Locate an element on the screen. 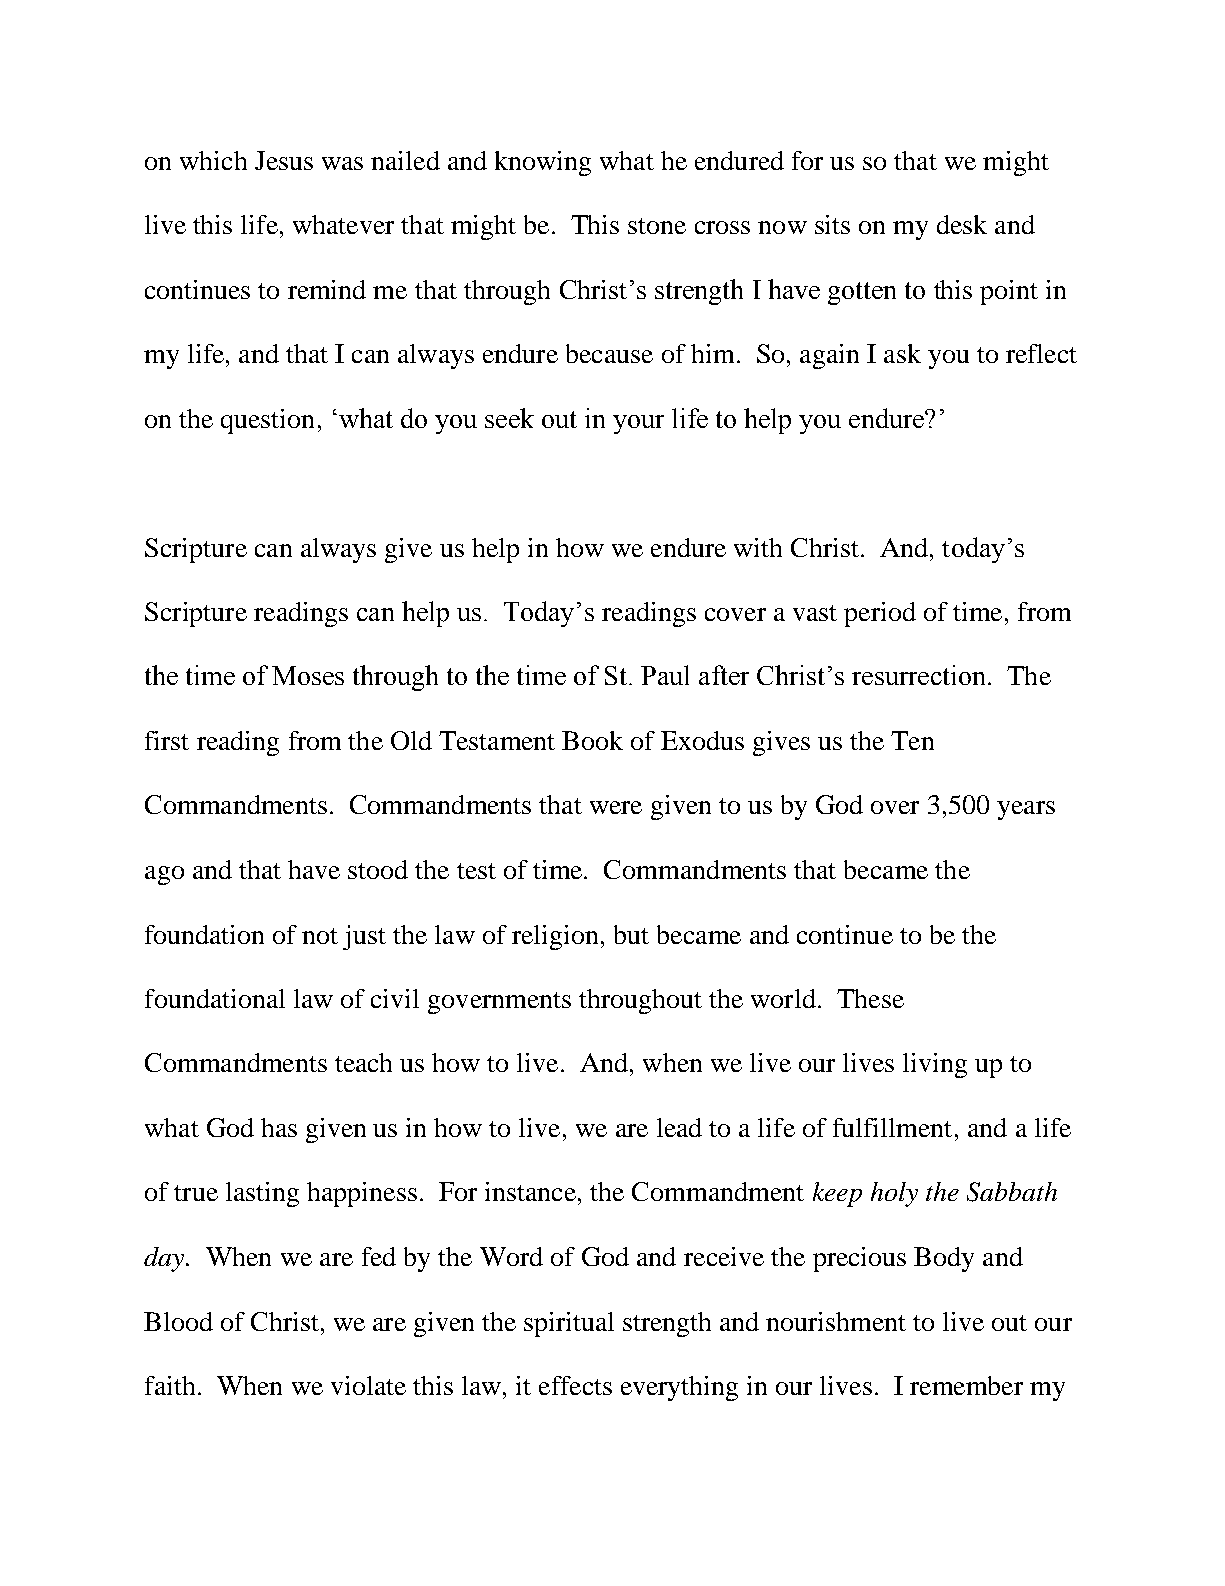  spiritual is located at coordinates (569, 1324).
